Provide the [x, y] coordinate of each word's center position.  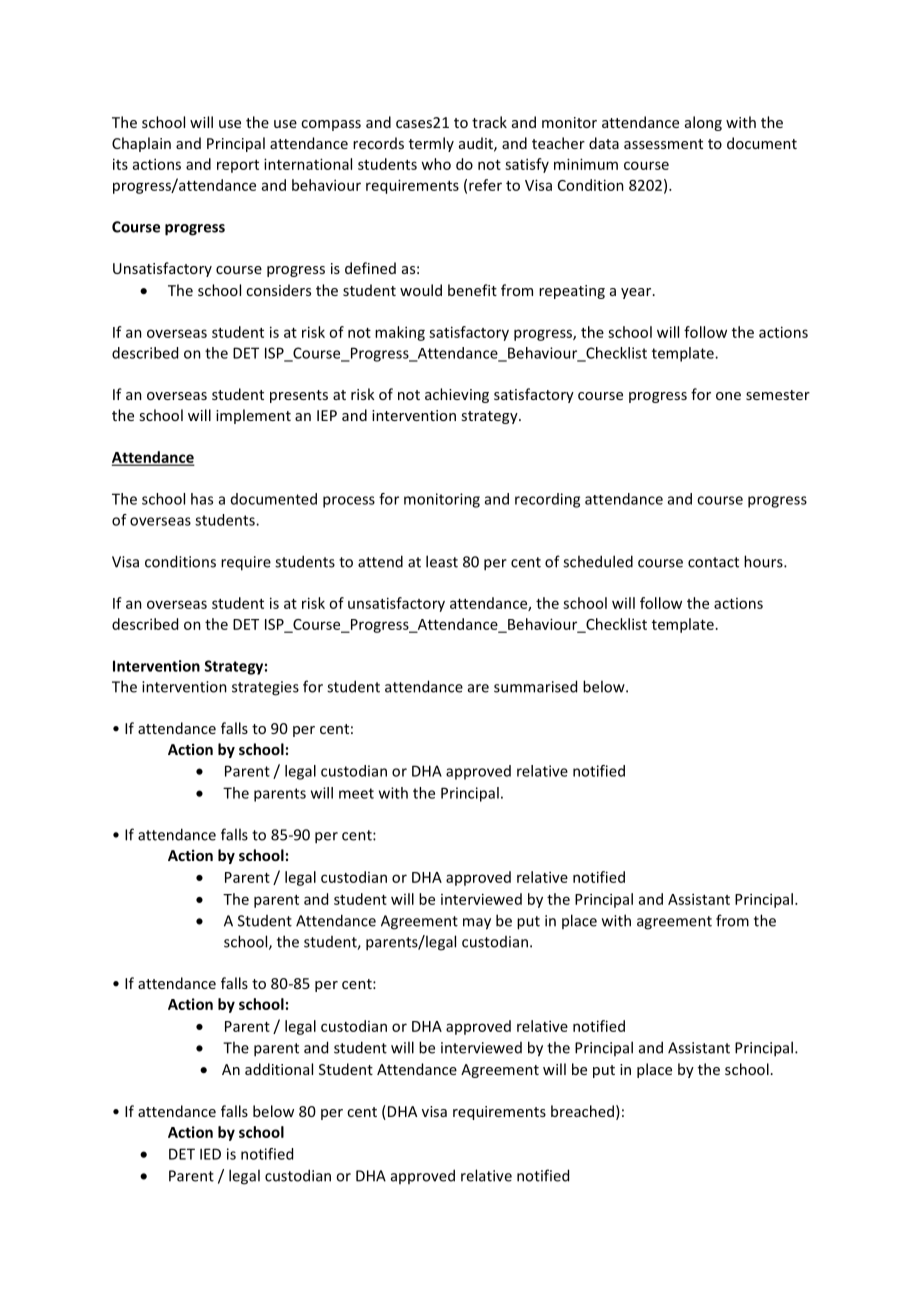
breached [582, 1111]
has [202, 499]
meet [356, 793]
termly [431, 144]
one [728, 396]
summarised [535, 686]
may [477, 924]
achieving [457, 395]
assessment [663, 144]
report [238, 166]
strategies [265, 688]
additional [279, 1069]
